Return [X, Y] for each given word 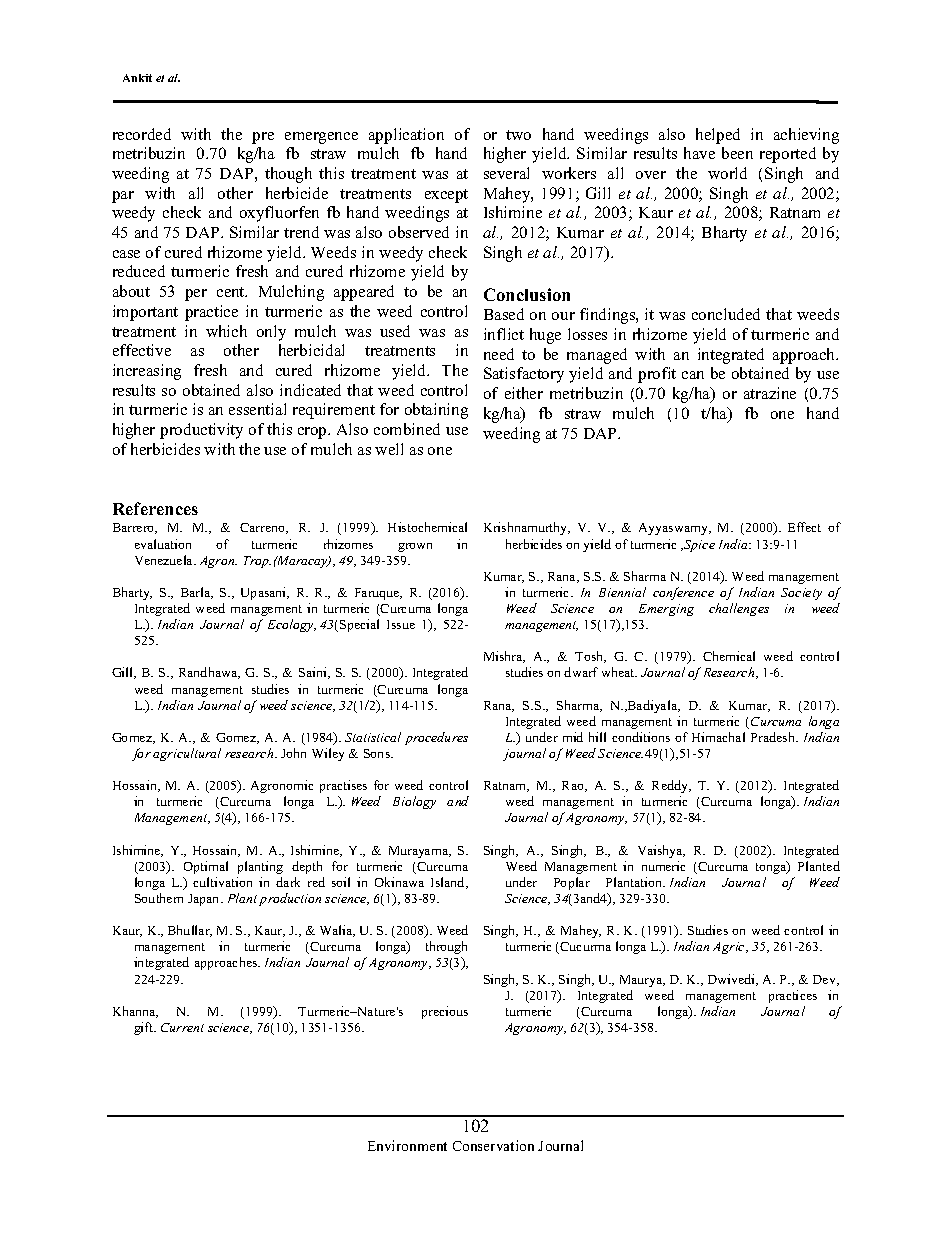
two [518, 135]
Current [182, 1027]
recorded [142, 134]
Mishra [504, 657]
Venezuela [165, 560]
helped [718, 136]
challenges [739, 609]
